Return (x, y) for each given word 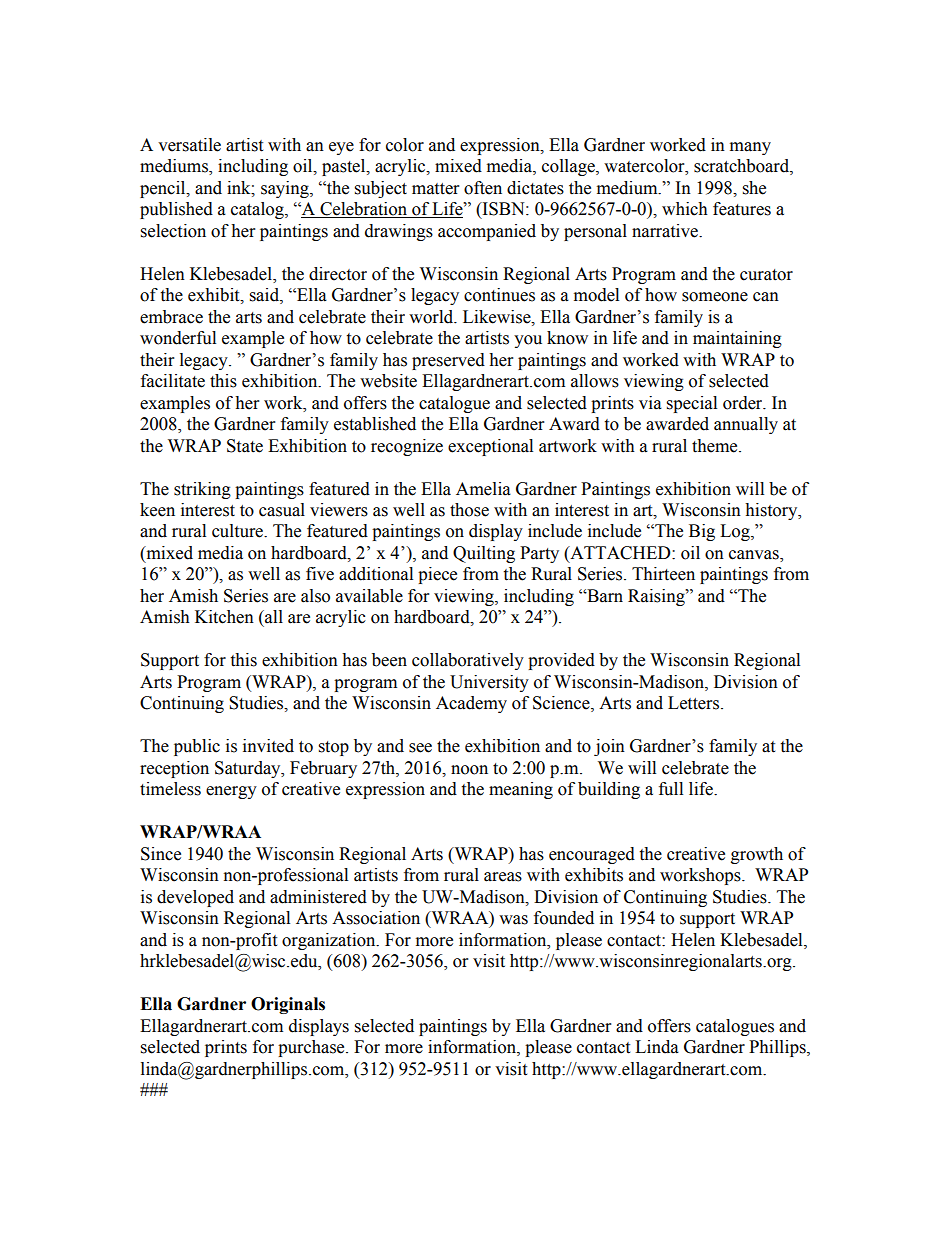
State (245, 446)
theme (716, 446)
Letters (695, 703)
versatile (189, 145)
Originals (288, 1005)
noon (469, 770)
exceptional (490, 447)
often (483, 188)
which (685, 209)
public (197, 747)
